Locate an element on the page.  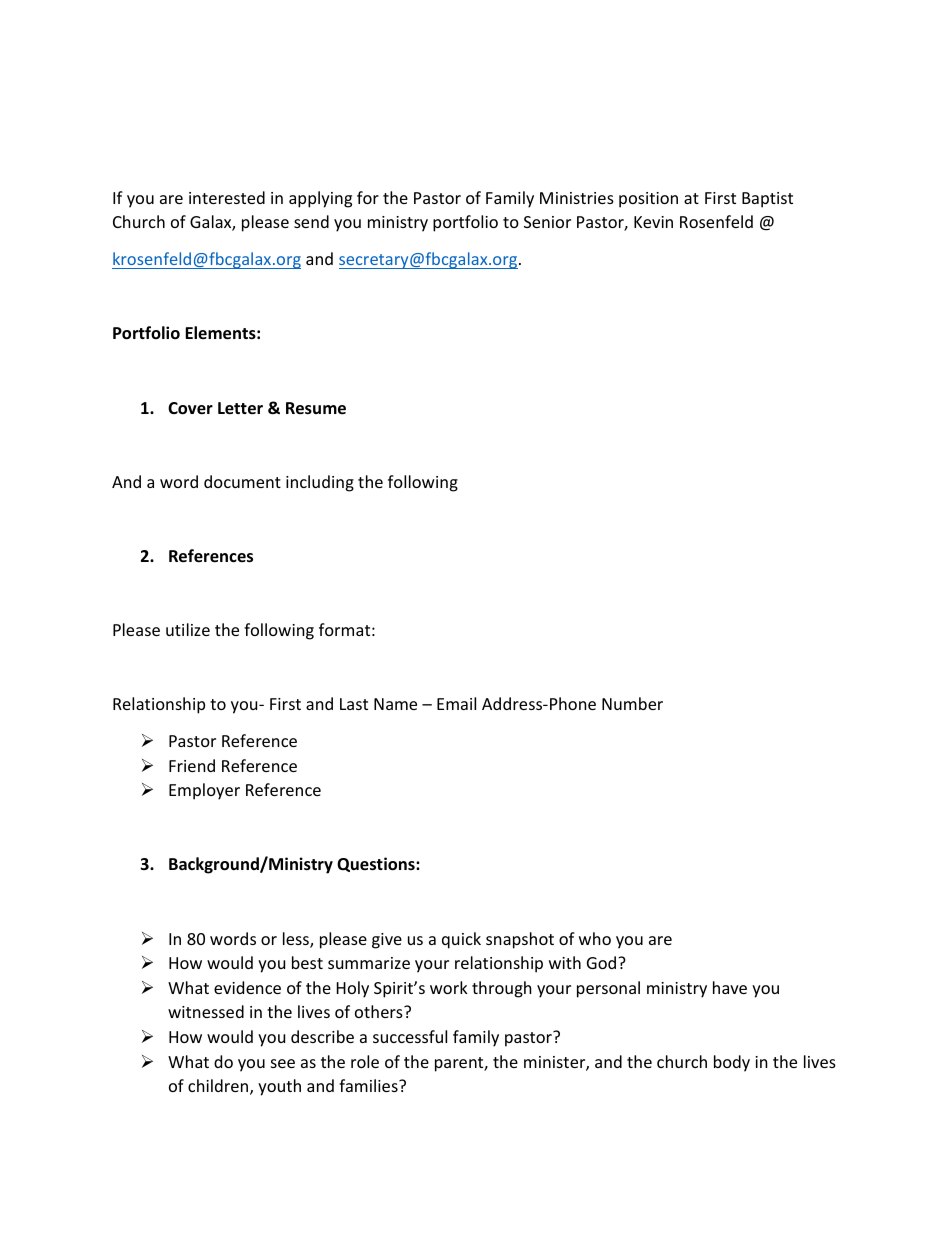
utilize is located at coordinates (188, 629).
